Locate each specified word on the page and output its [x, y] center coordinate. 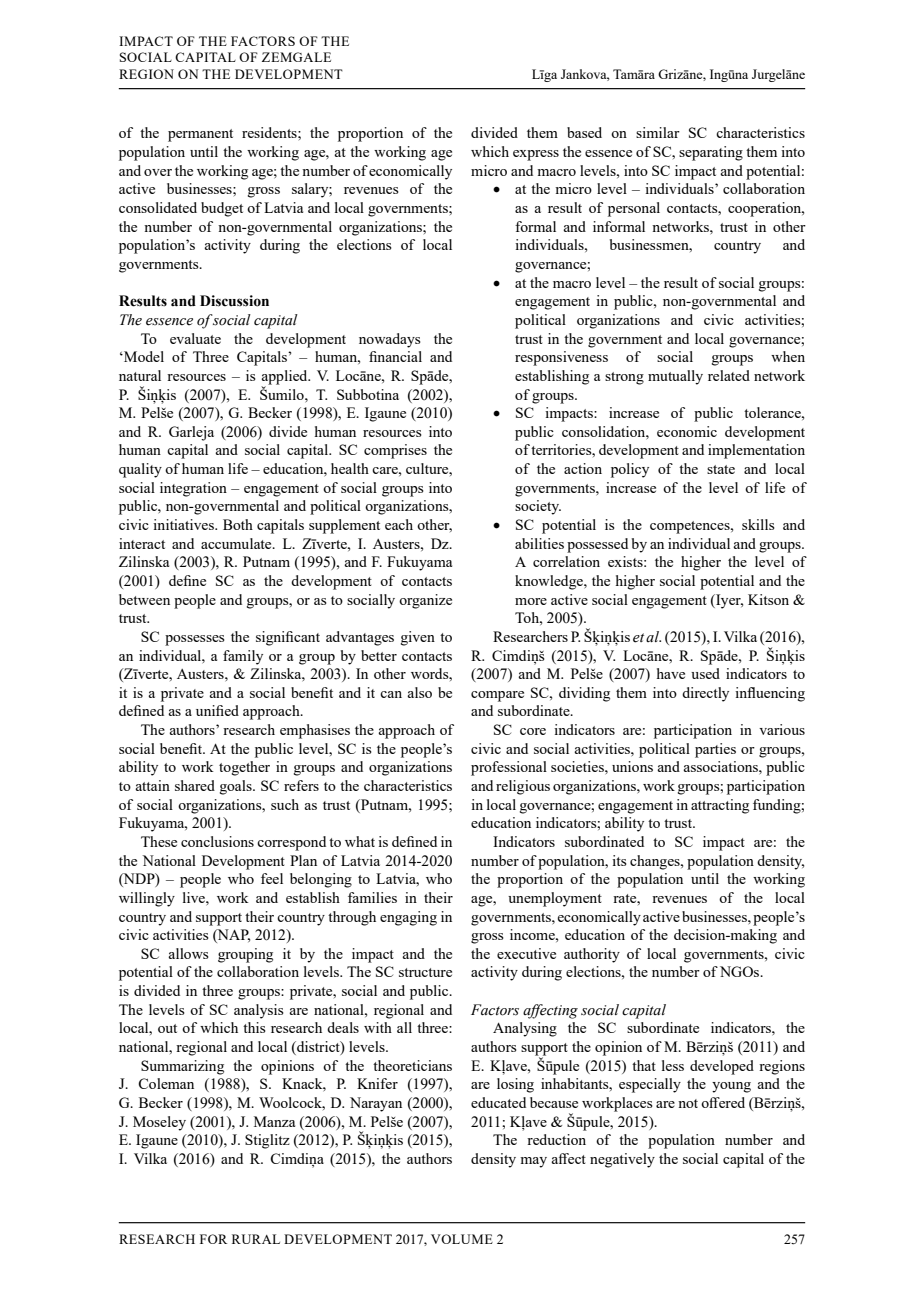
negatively [622, 1160]
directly [705, 694]
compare [497, 696]
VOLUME [462, 1239]
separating [711, 153]
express [536, 155]
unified [217, 710]
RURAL [256, 1239]
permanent [200, 135]
